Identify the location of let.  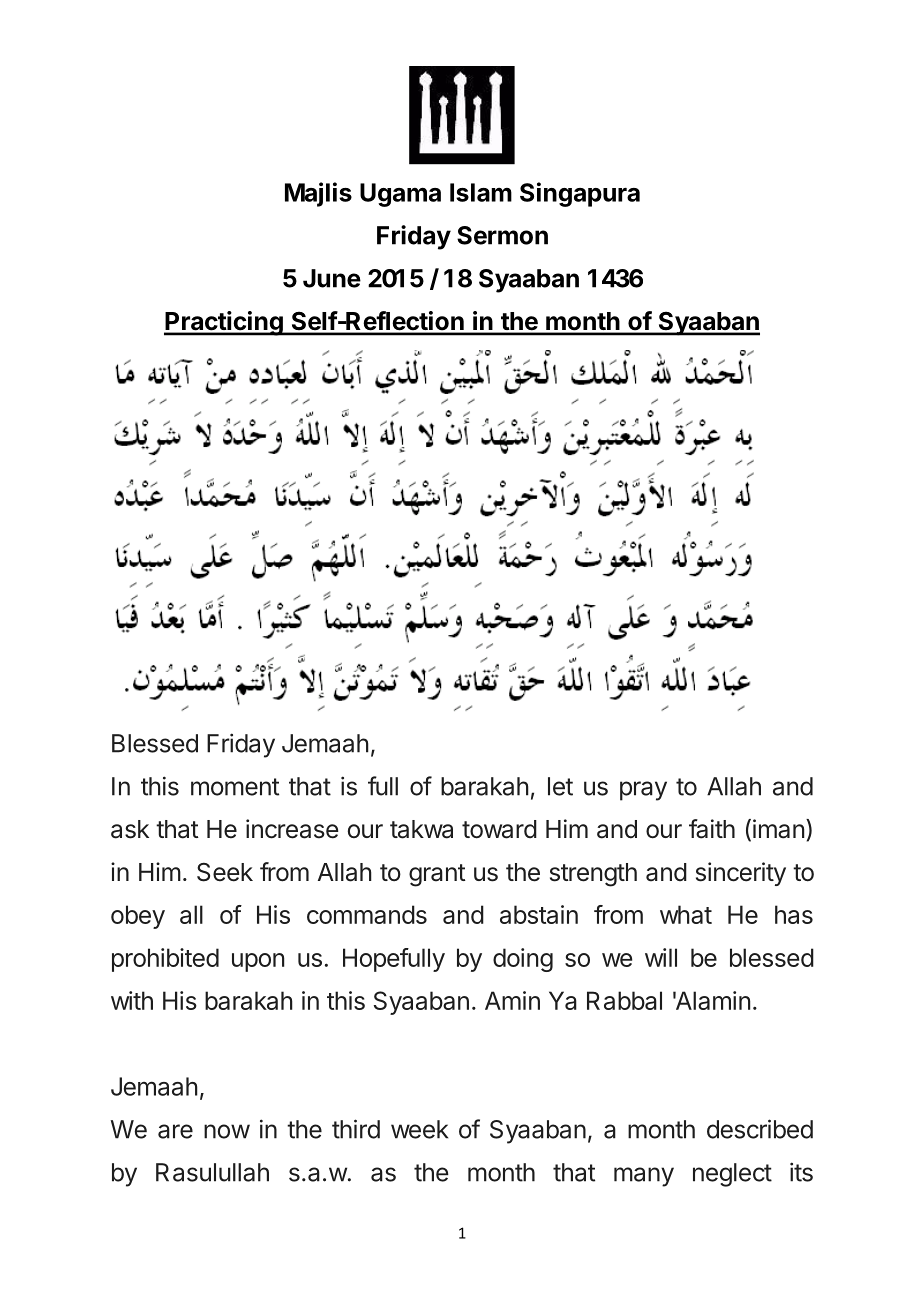
(560, 786).
